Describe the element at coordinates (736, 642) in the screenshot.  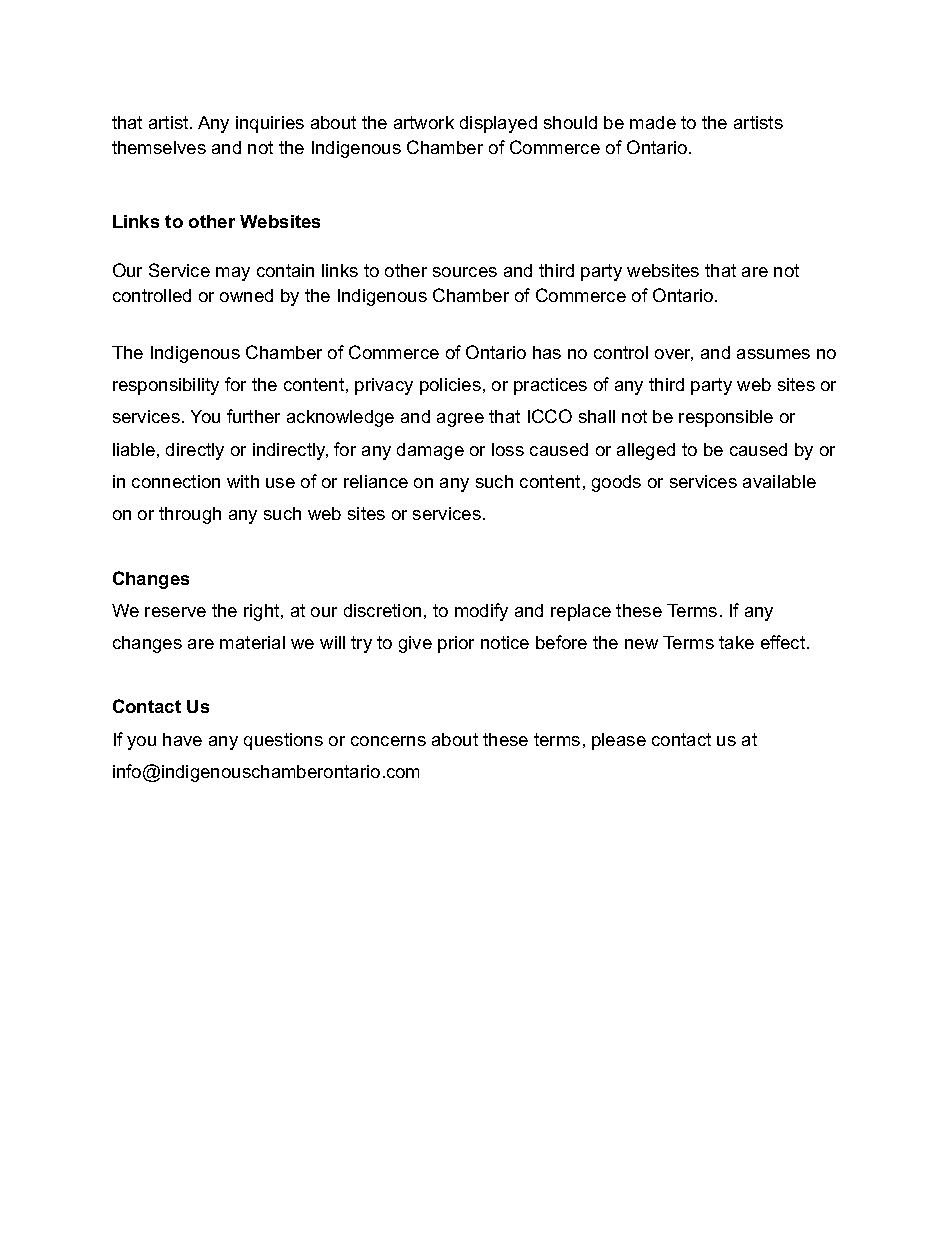
I see `take` at that location.
